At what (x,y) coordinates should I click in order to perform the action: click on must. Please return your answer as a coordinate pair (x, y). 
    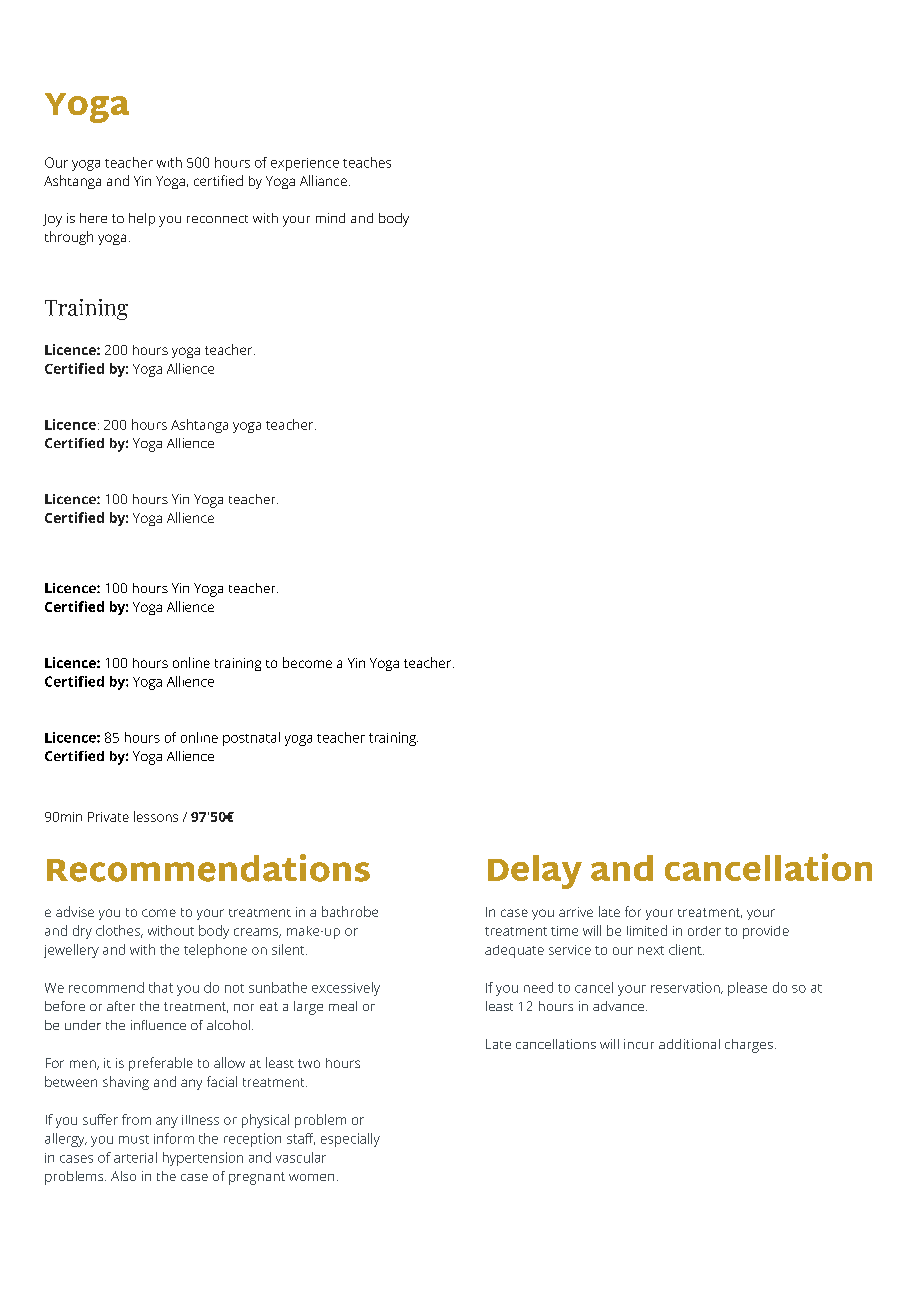
    Looking at the image, I should click on (134, 1139).
